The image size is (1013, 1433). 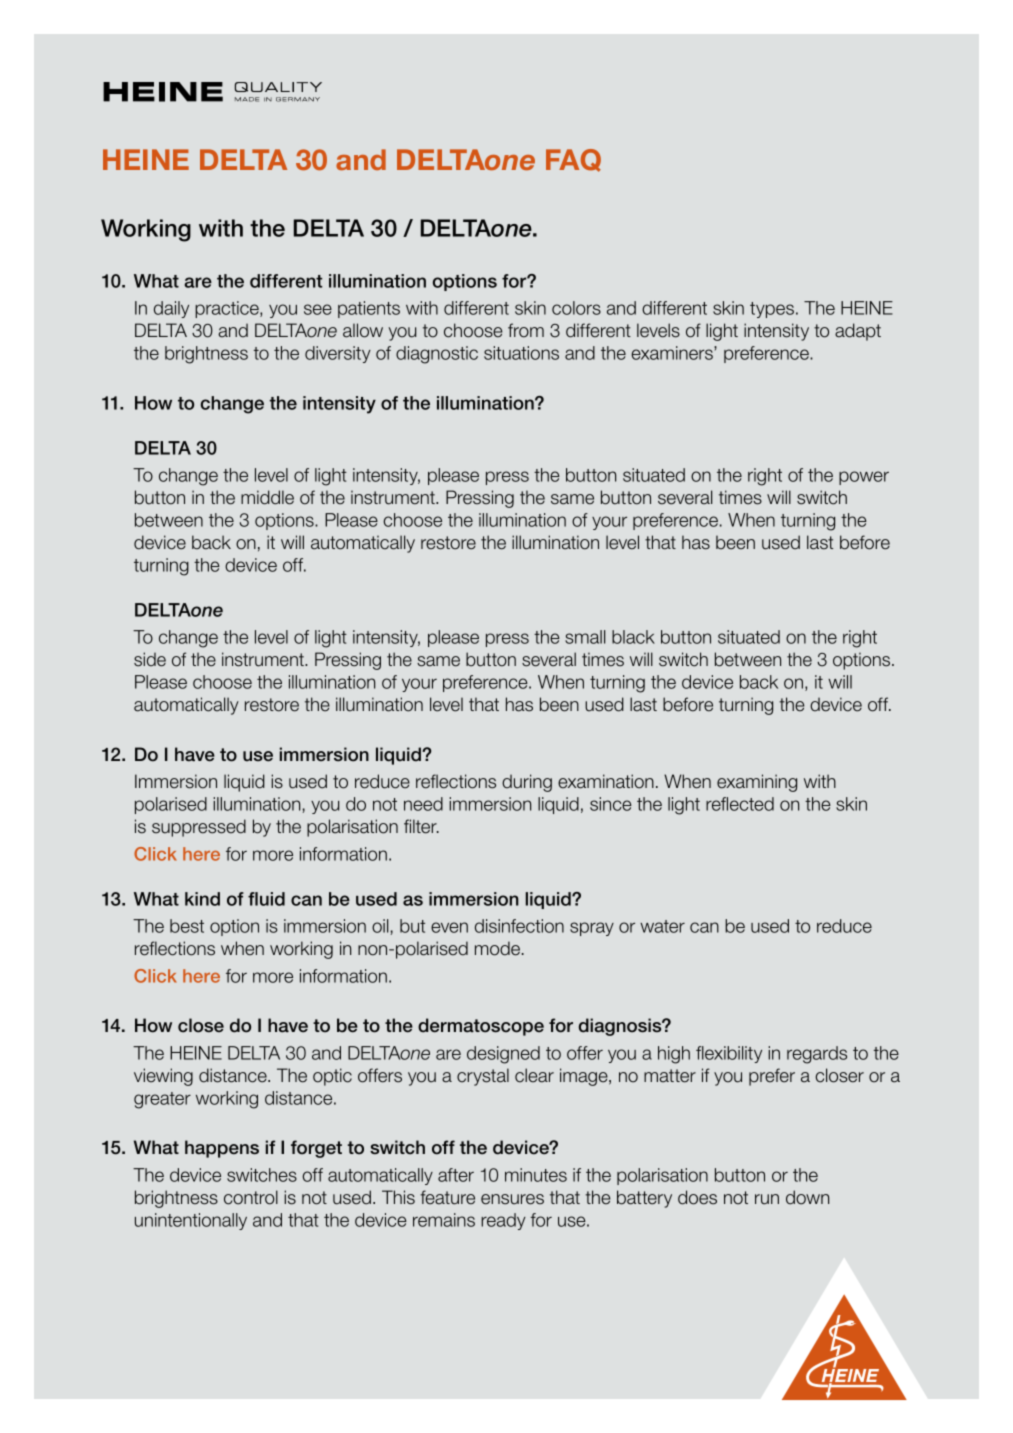 I want to click on side, so click(x=150, y=659).
